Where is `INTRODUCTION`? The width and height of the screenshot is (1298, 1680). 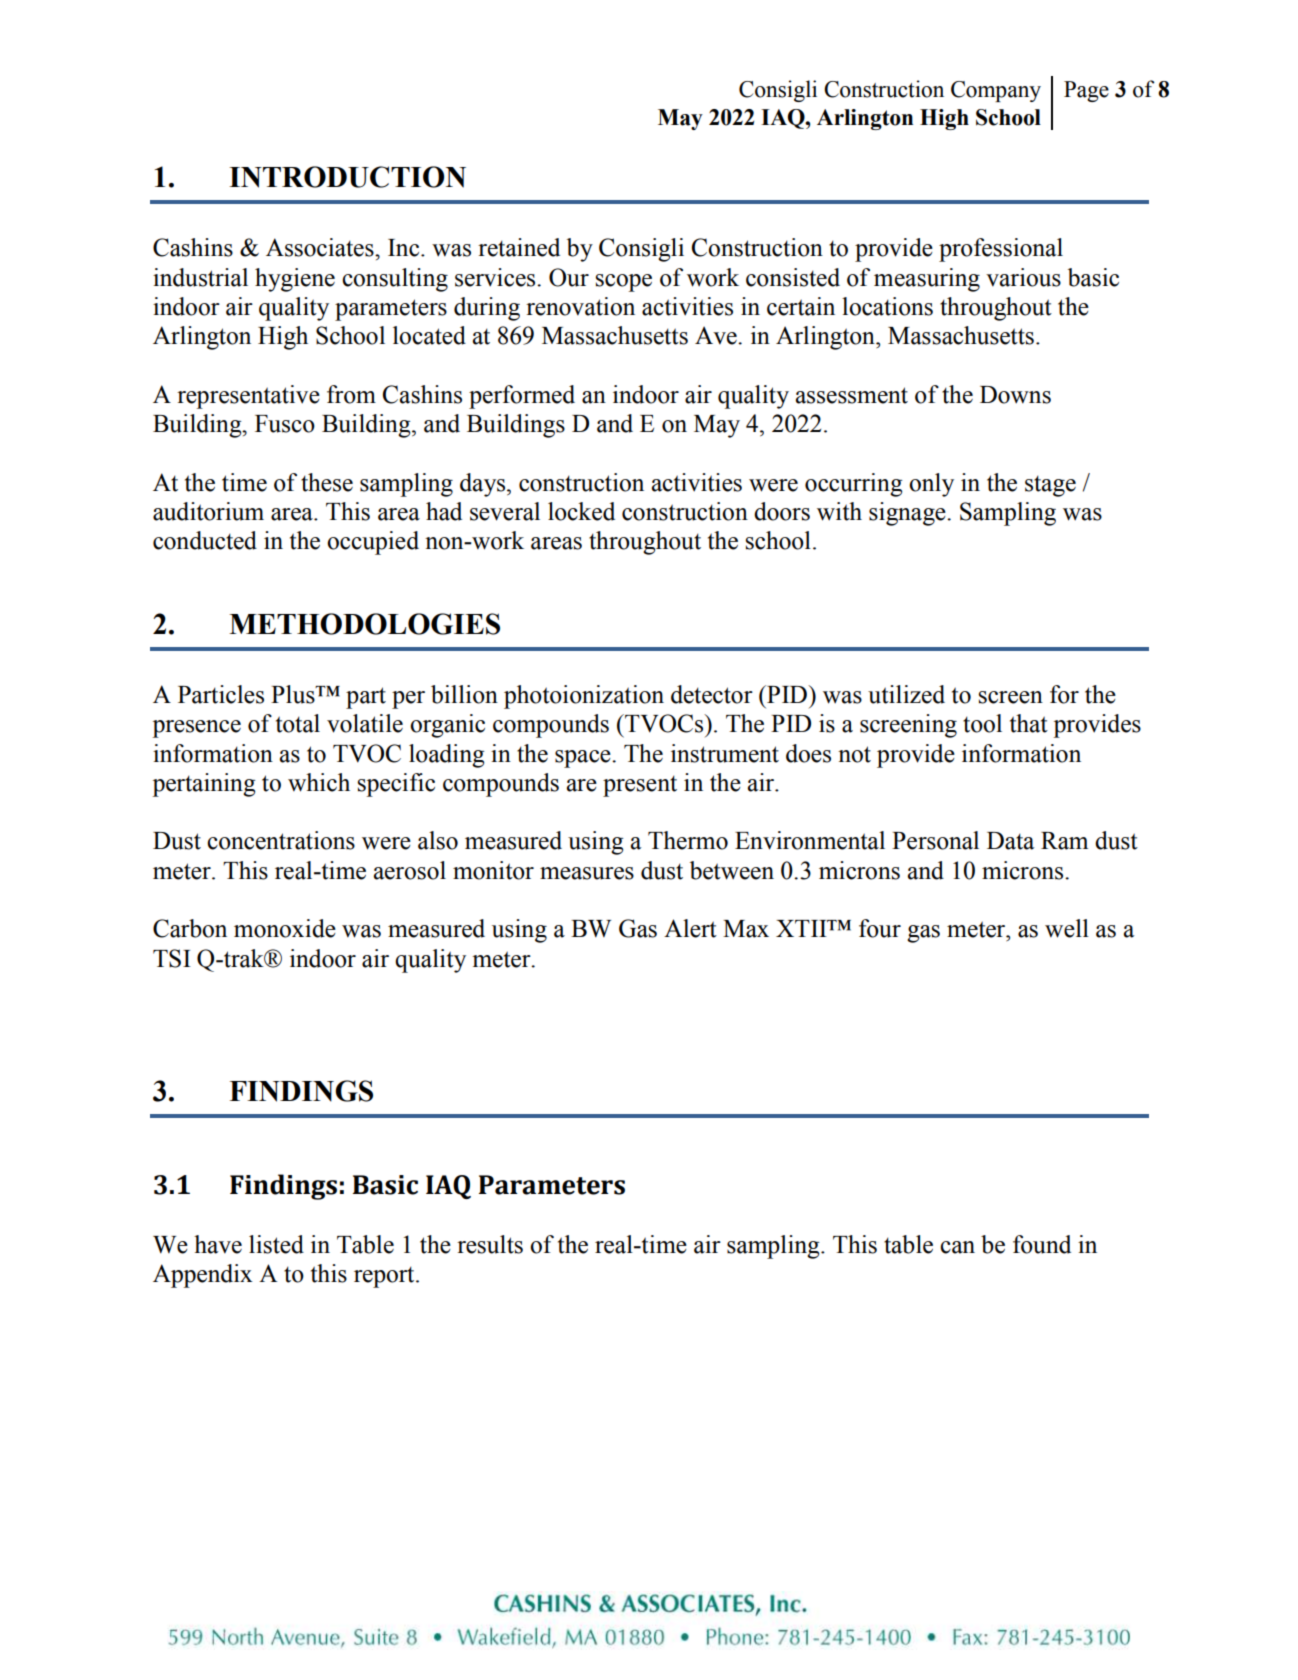
INTRODUCTION is located at coordinates (347, 177).
